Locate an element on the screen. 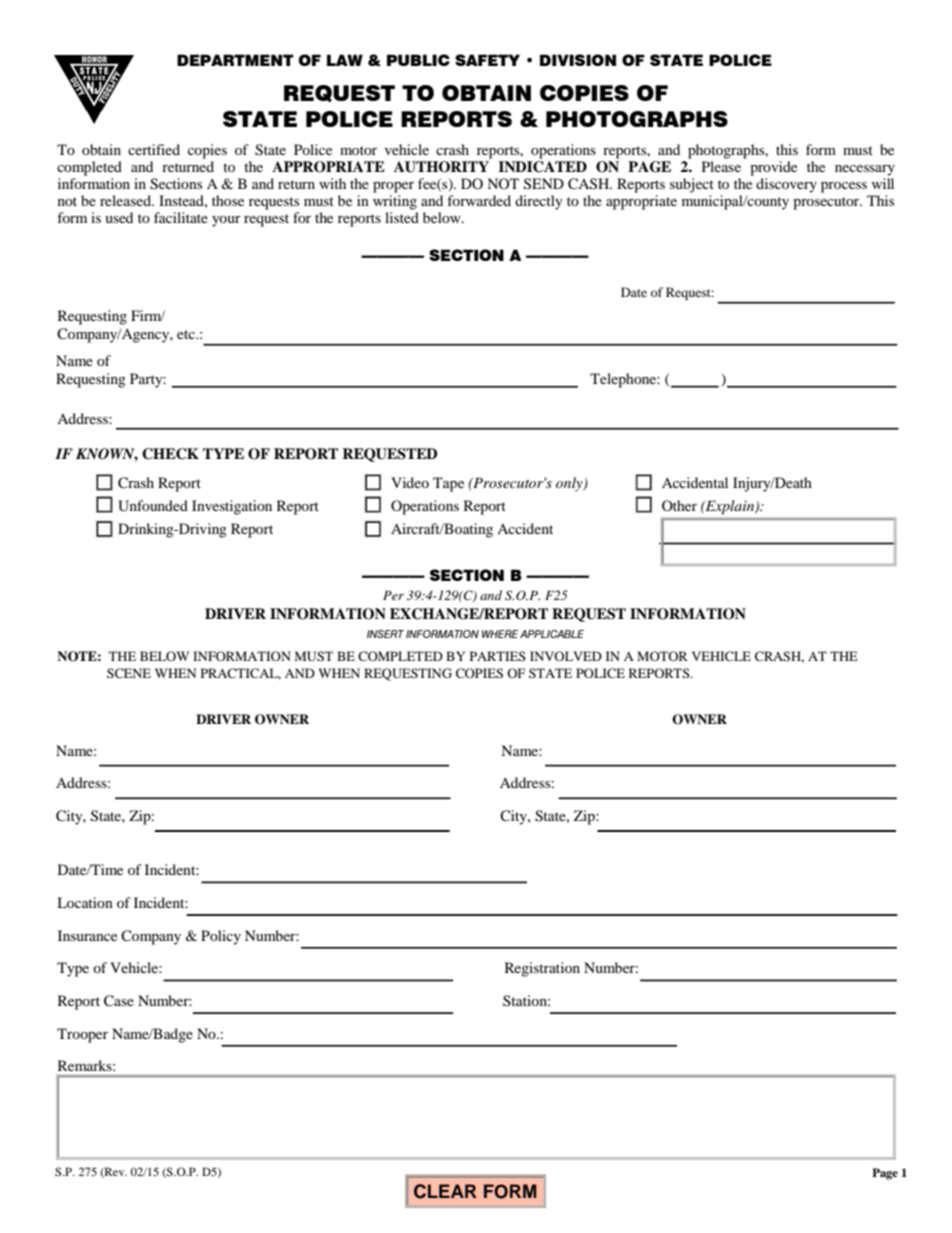 This screenshot has height=1233, width=952. Policy is located at coordinates (221, 937).
